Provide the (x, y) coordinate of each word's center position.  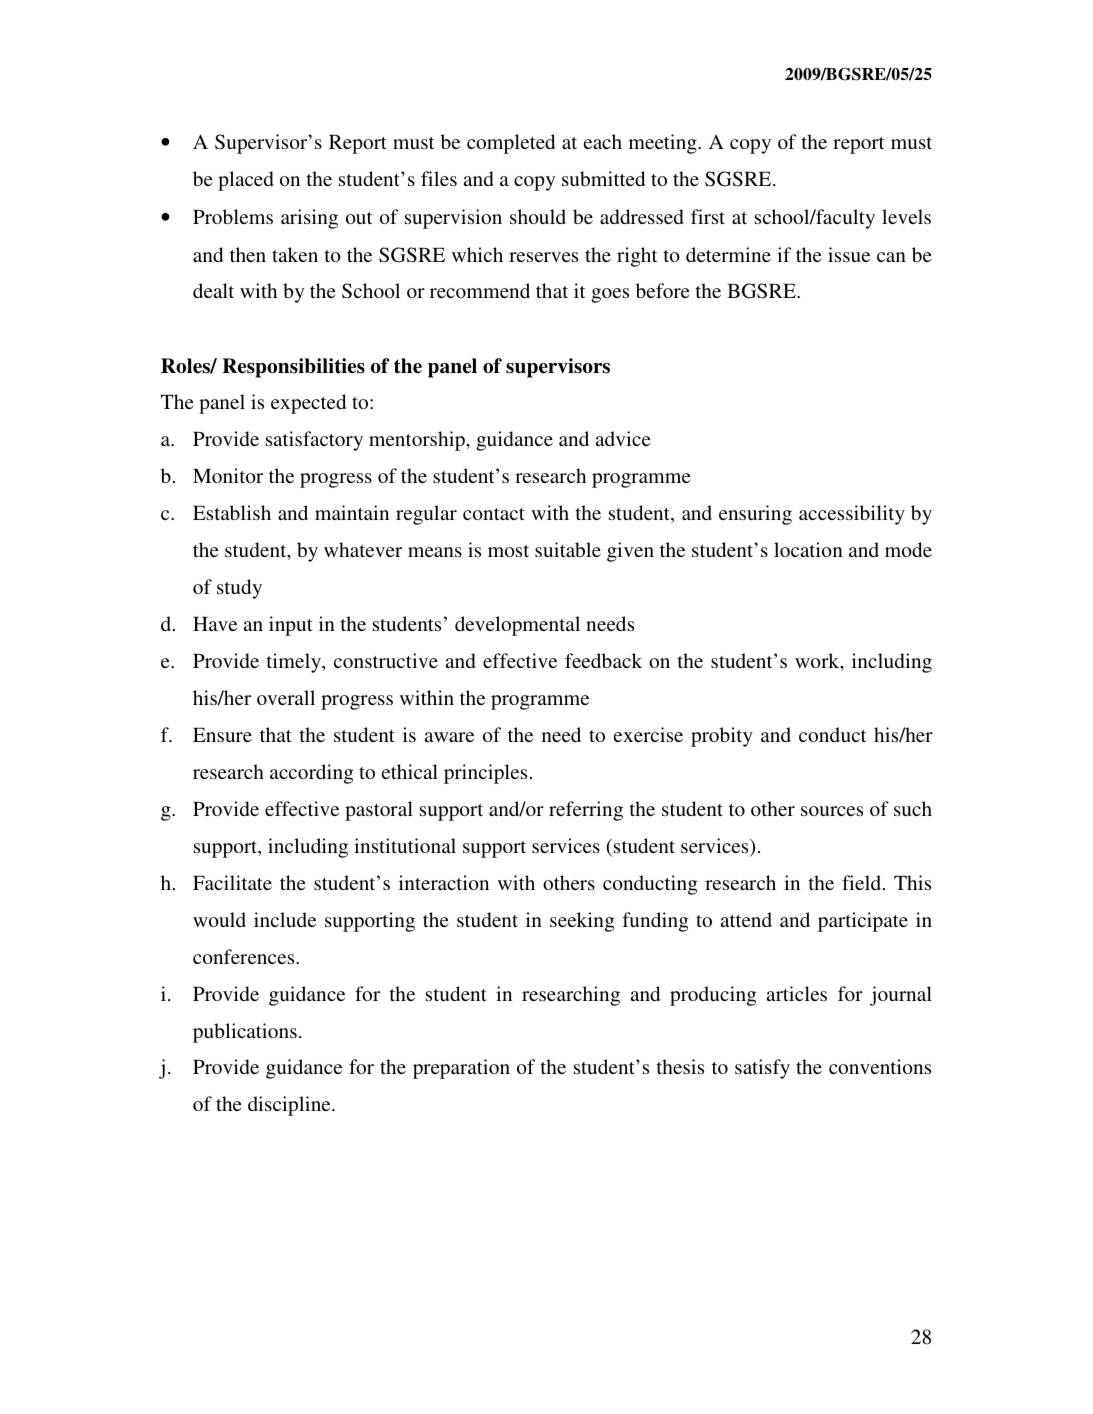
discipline (290, 1106)
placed (245, 181)
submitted (603, 178)
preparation (461, 1069)
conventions (880, 1066)
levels (906, 216)
